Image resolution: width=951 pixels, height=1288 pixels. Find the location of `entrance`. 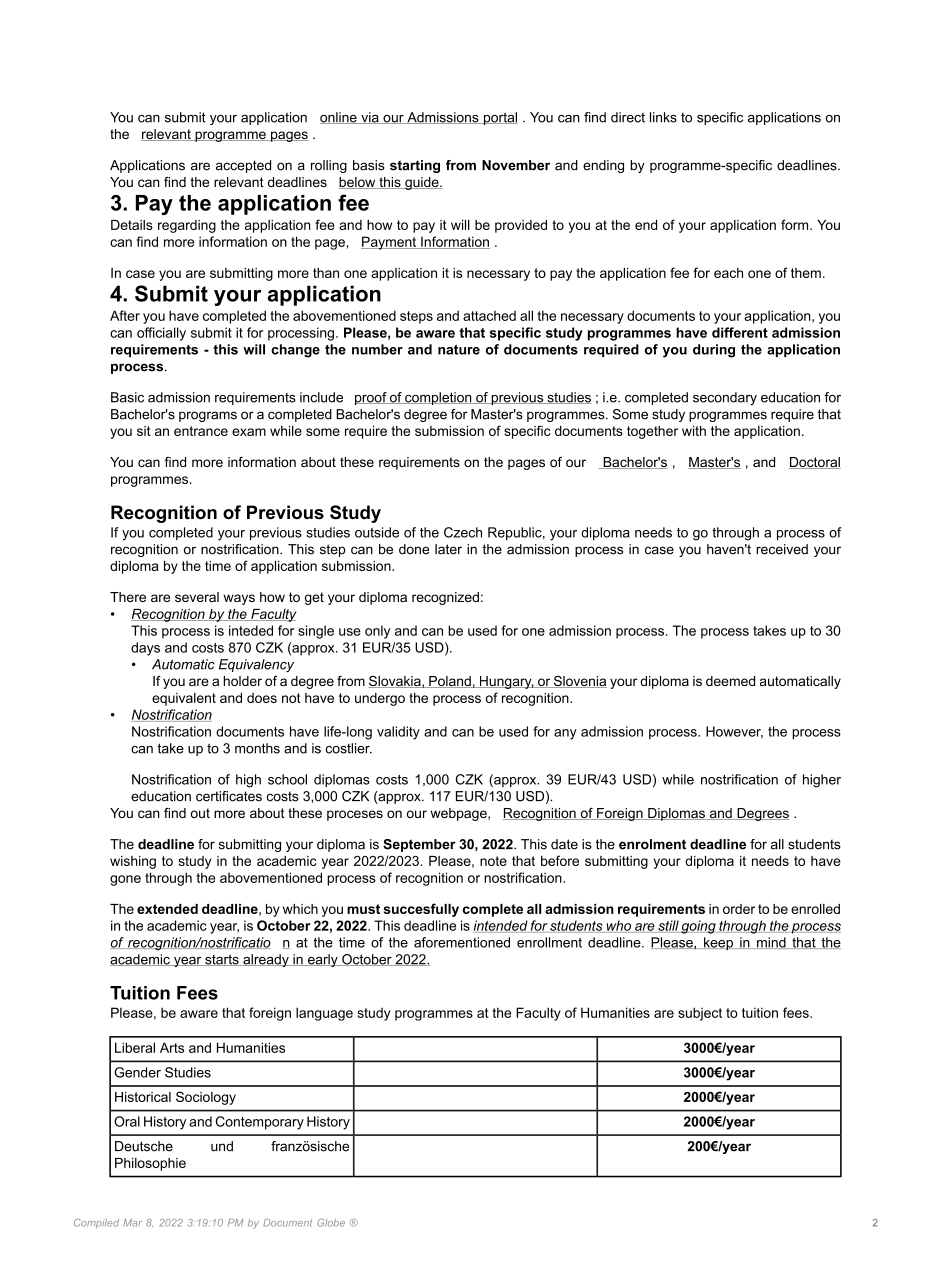

entrance is located at coordinates (201, 431).
